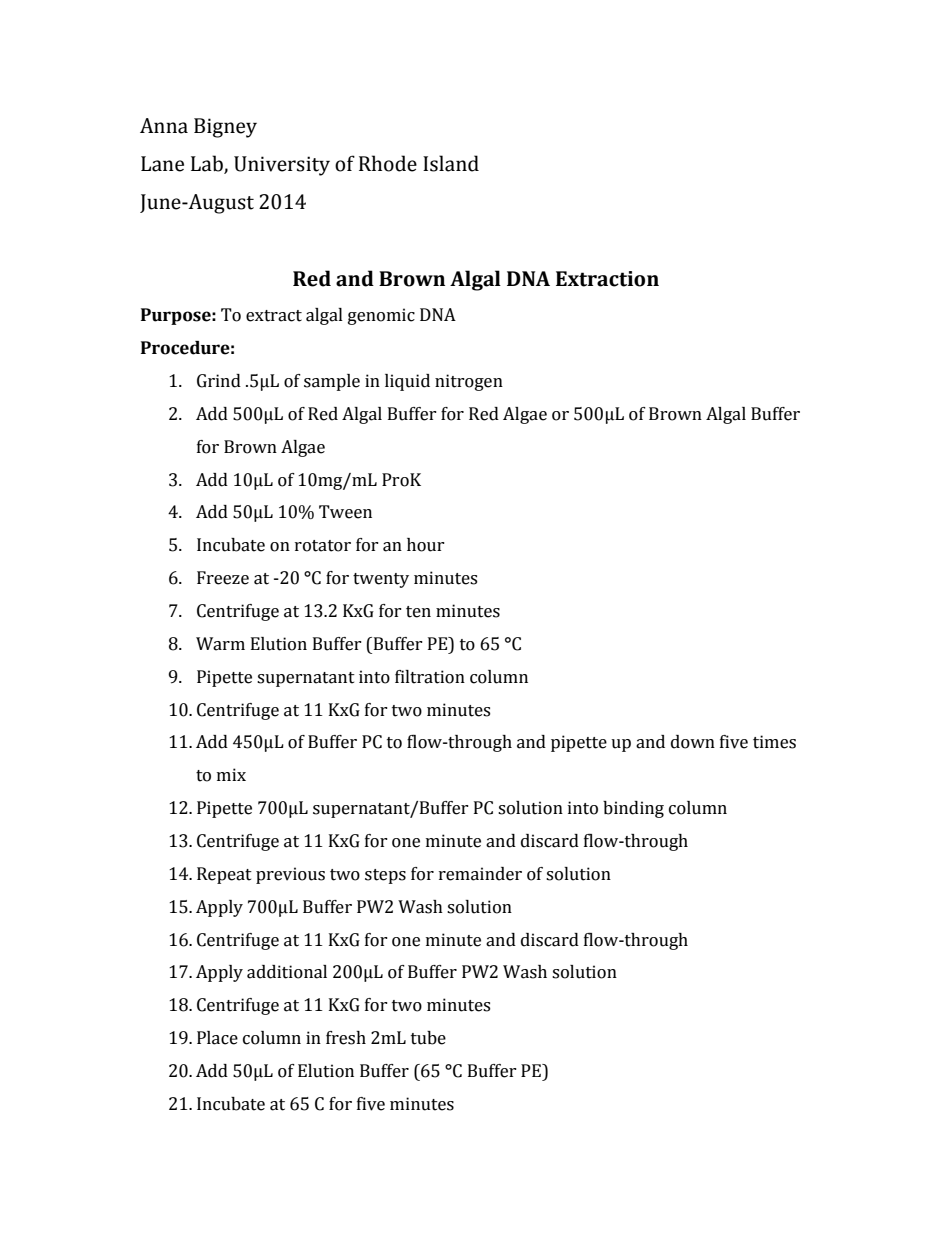 This screenshot has width=952, height=1233. I want to click on Rhode, so click(388, 163).
